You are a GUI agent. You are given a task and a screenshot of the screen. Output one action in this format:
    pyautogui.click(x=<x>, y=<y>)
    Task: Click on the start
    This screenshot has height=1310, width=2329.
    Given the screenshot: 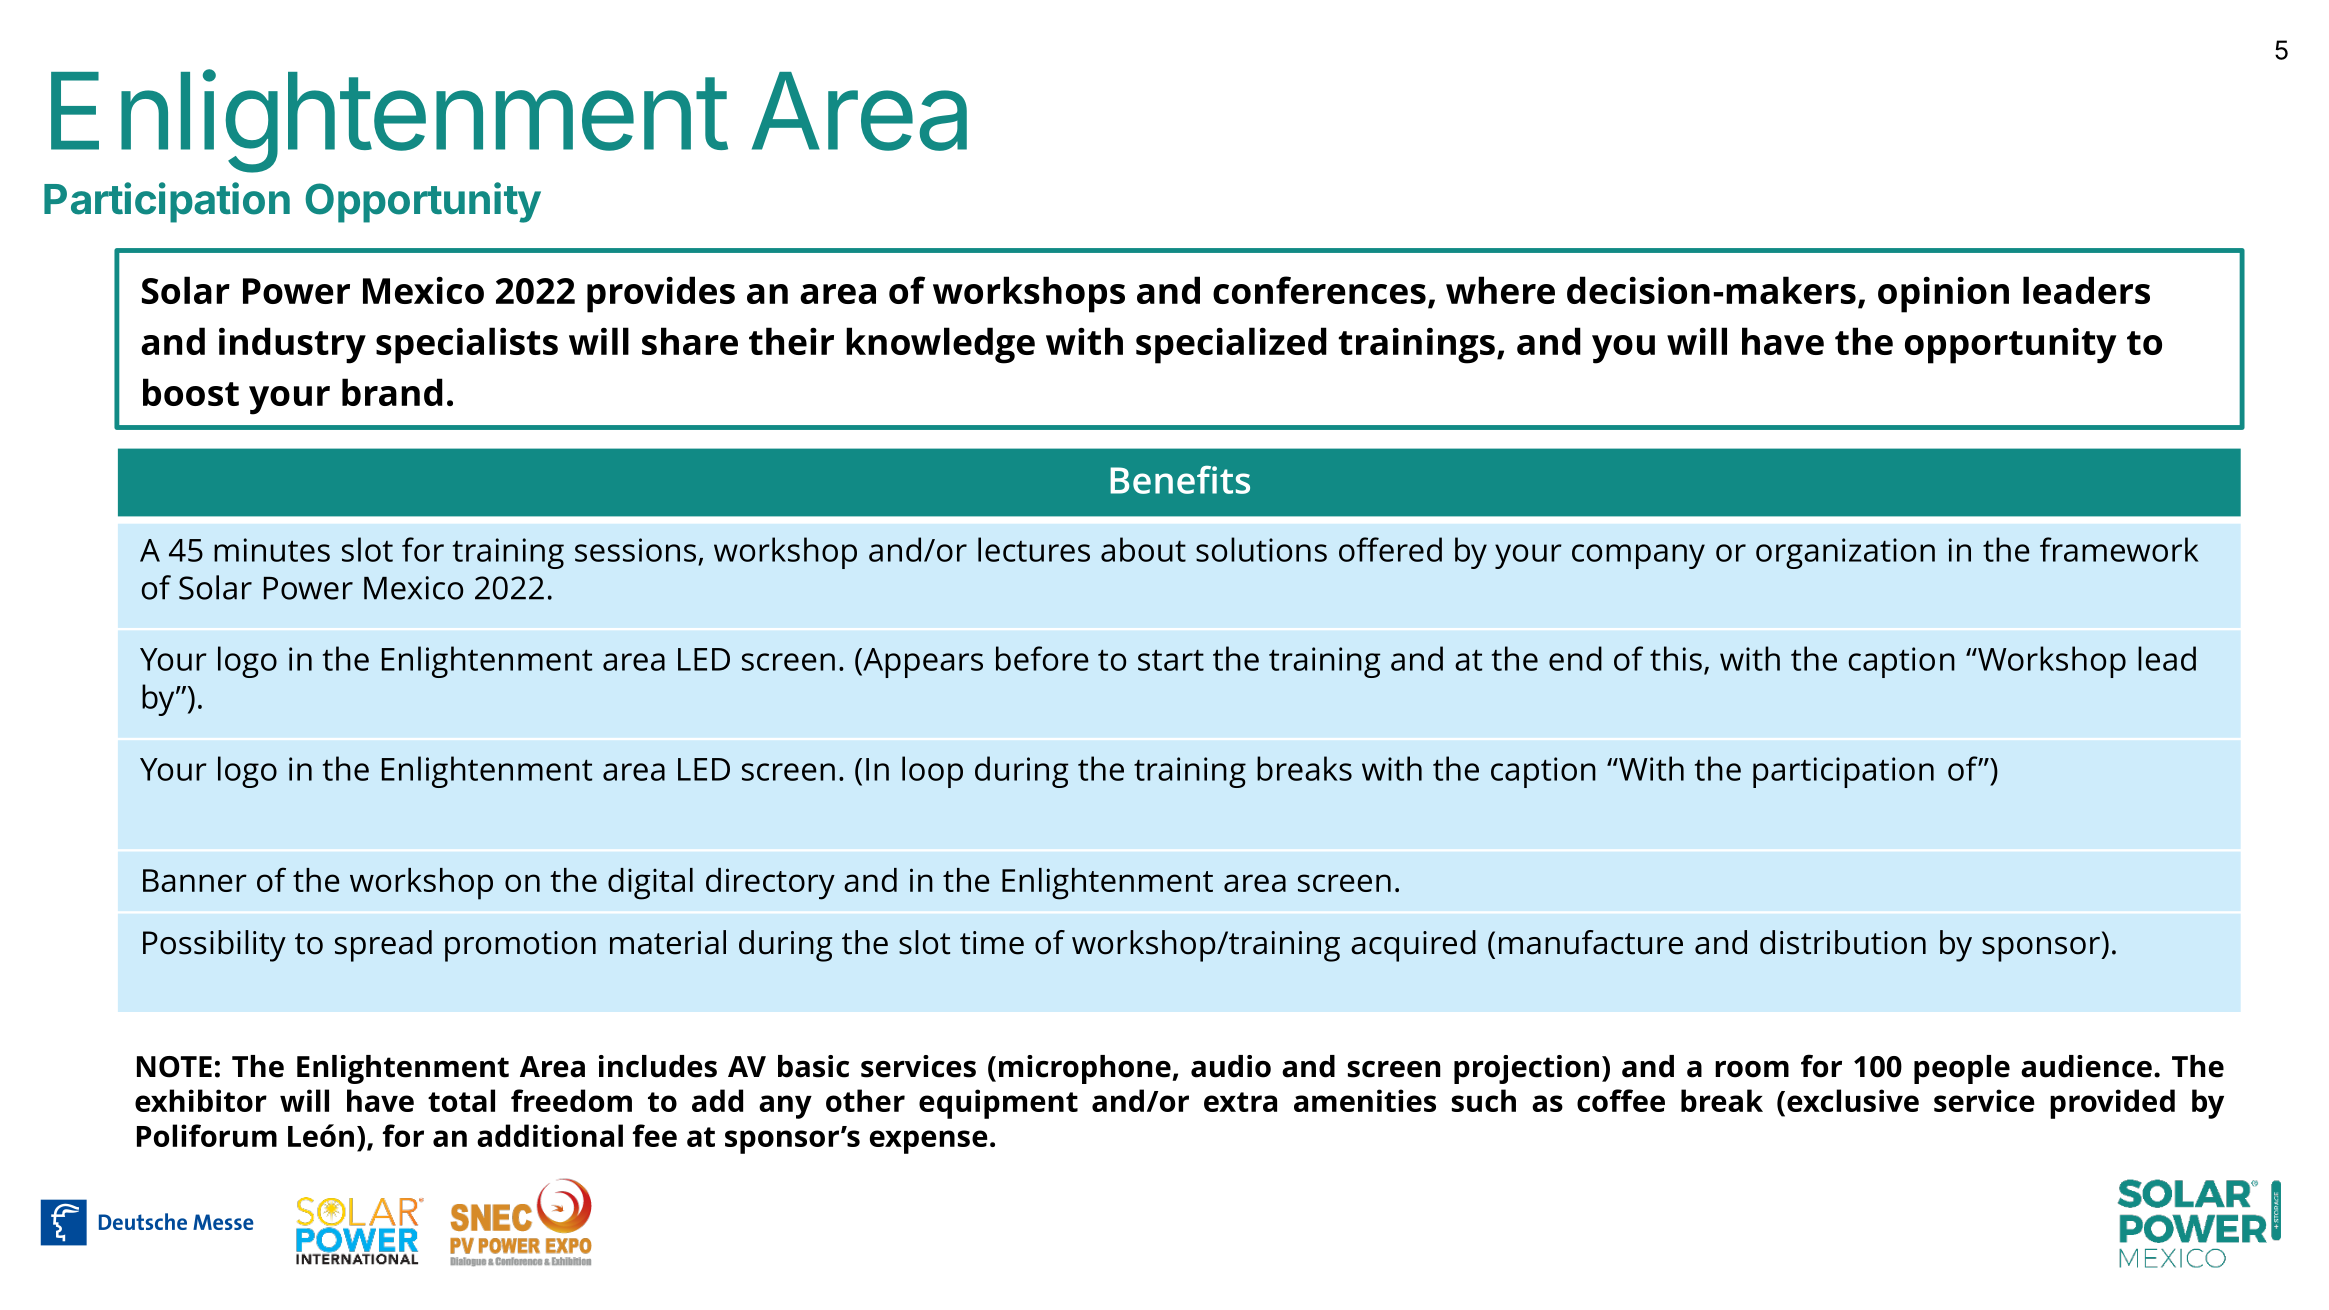 What is the action you would take?
    pyautogui.click(x=1171, y=660)
